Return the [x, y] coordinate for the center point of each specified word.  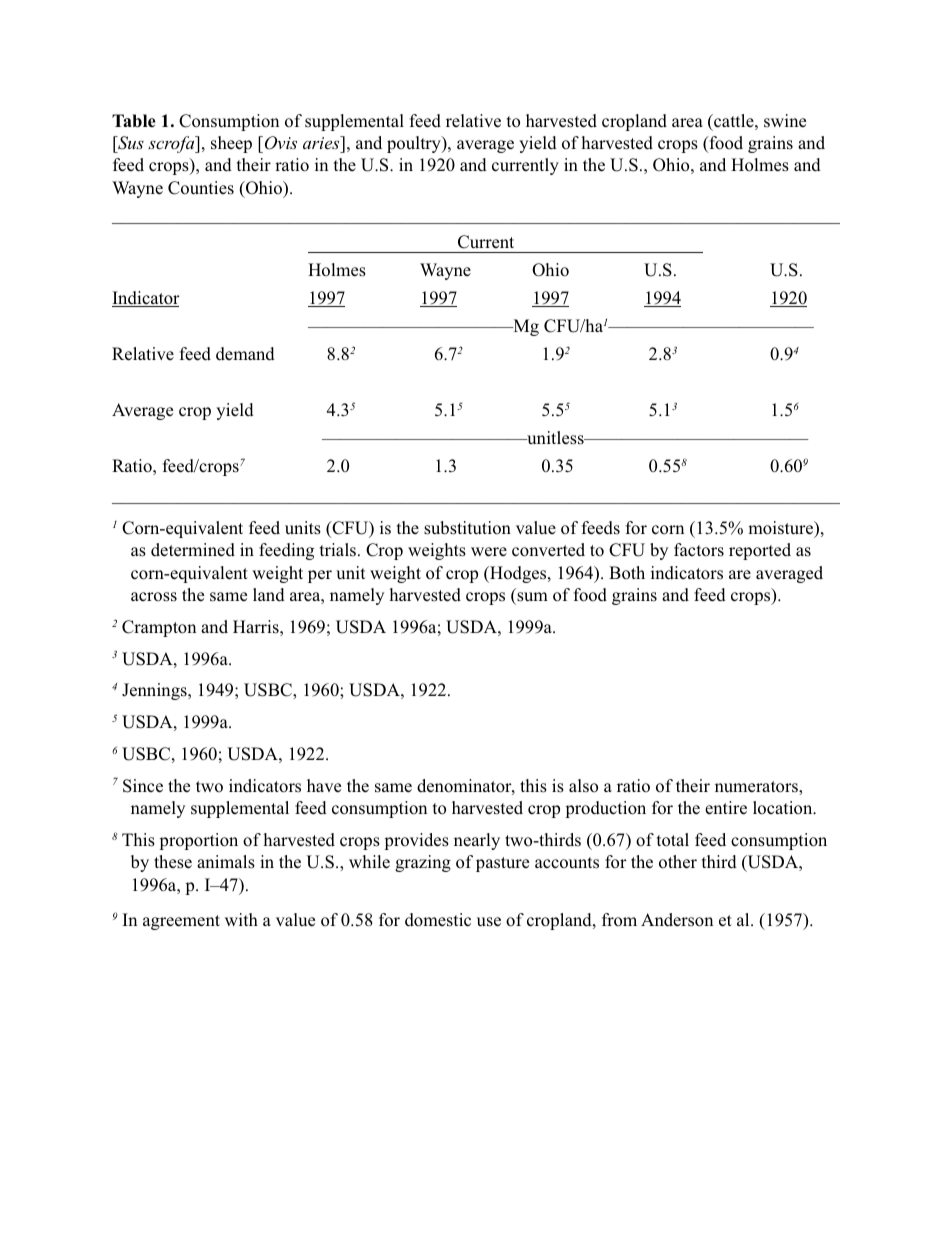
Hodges [518, 574]
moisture [782, 529]
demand [245, 354]
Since [143, 786]
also [583, 786]
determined [193, 550]
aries [322, 142]
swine [785, 120]
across [154, 597]
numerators [757, 788]
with [241, 919]
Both [627, 573]
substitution [467, 528]
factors [699, 550]
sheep [231, 144]
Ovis [279, 143]
